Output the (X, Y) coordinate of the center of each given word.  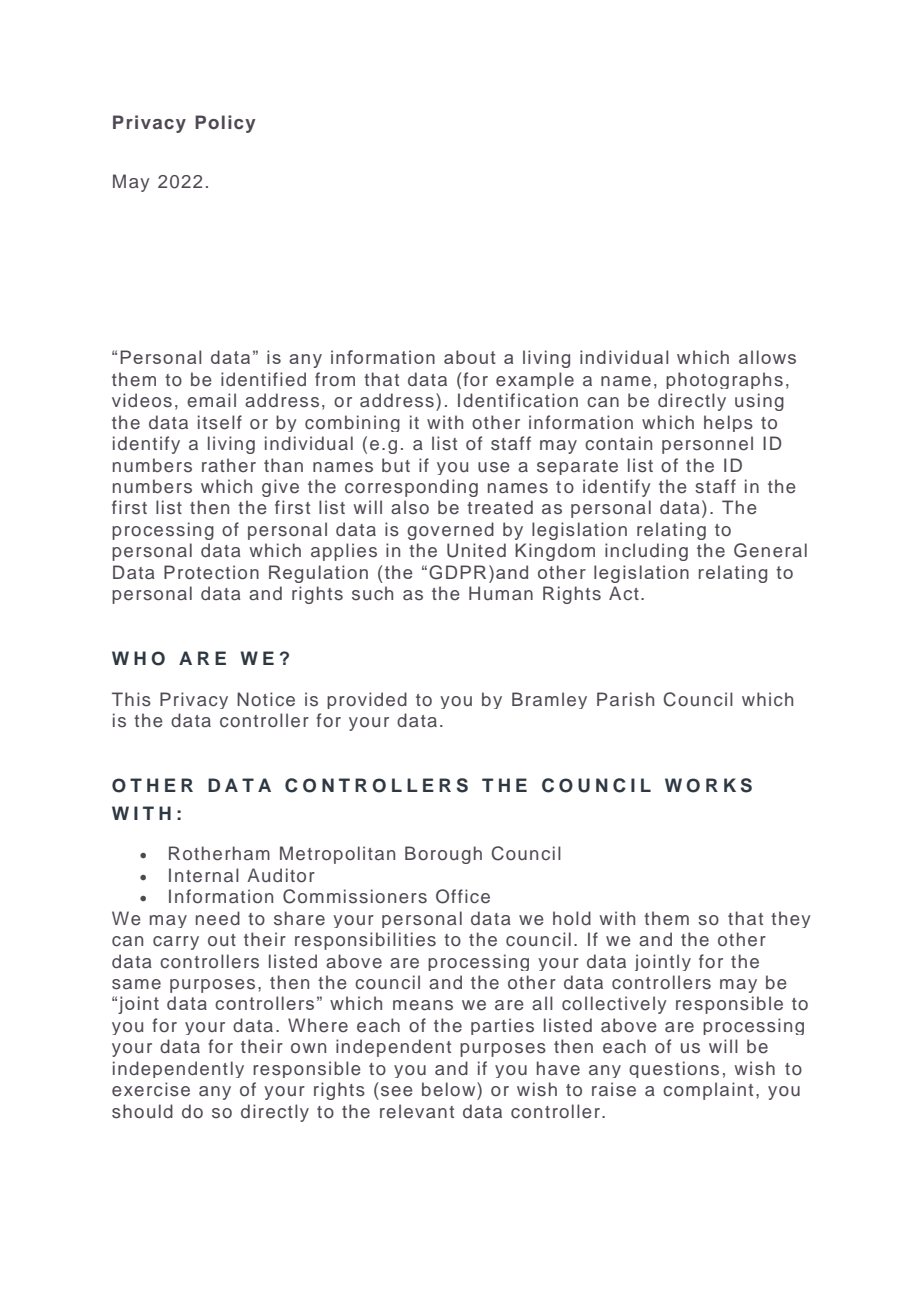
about (470, 357)
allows (767, 357)
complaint (708, 1091)
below (450, 1089)
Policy (225, 124)
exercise (151, 1089)
